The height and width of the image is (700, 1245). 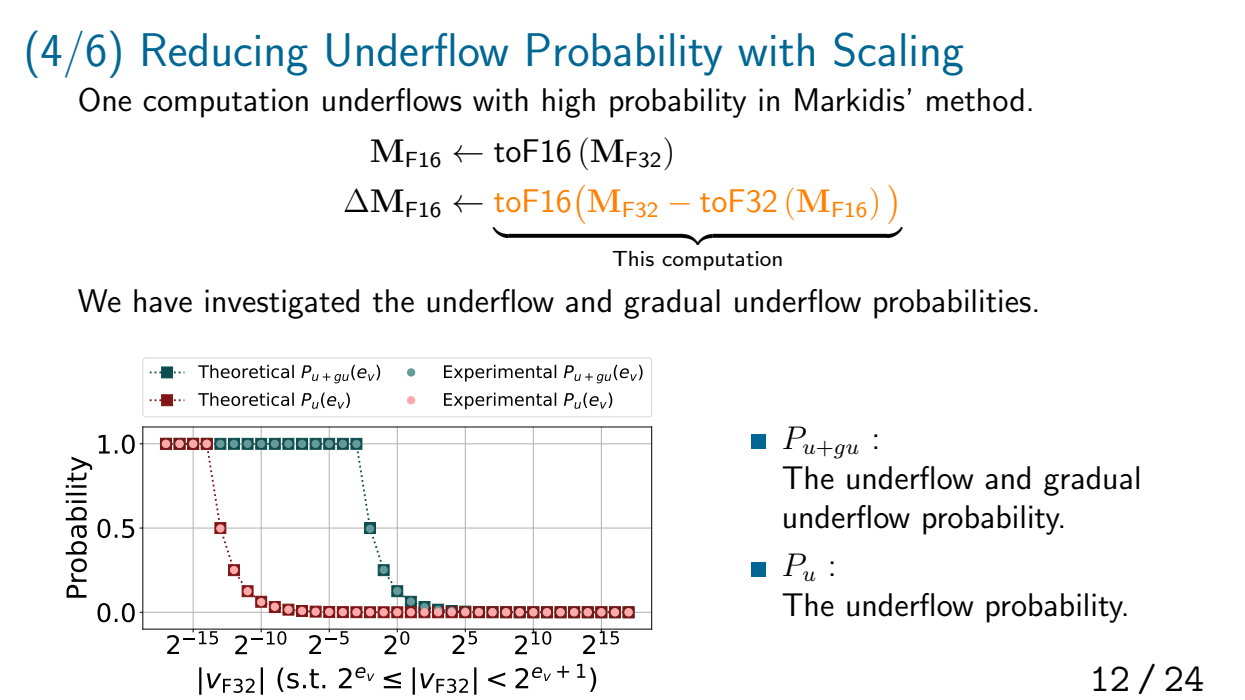 I want to click on have, so click(x=163, y=301).
